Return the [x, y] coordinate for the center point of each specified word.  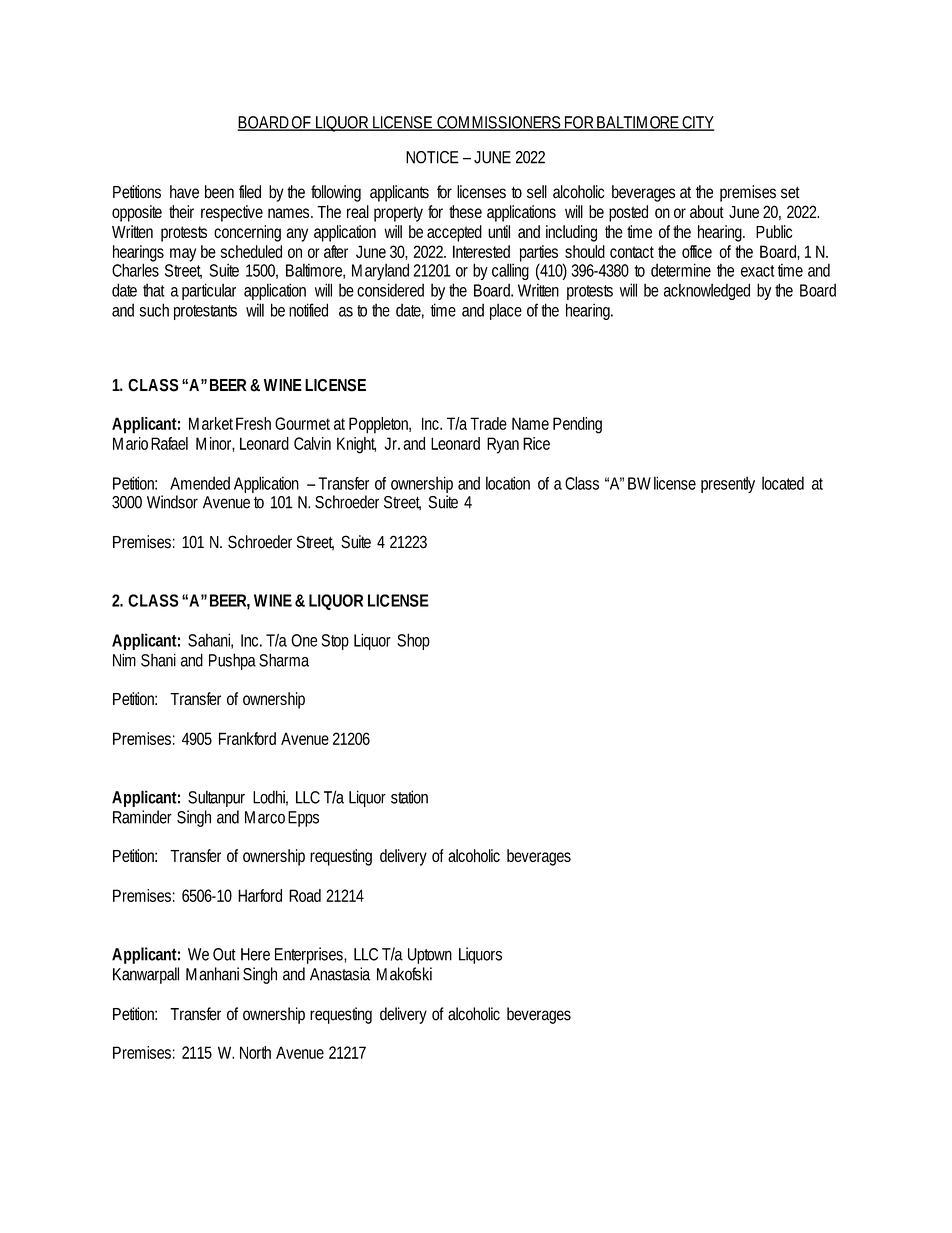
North [255, 1052]
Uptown [430, 956]
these [465, 211]
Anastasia [340, 974]
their [181, 211]
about [707, 211]
